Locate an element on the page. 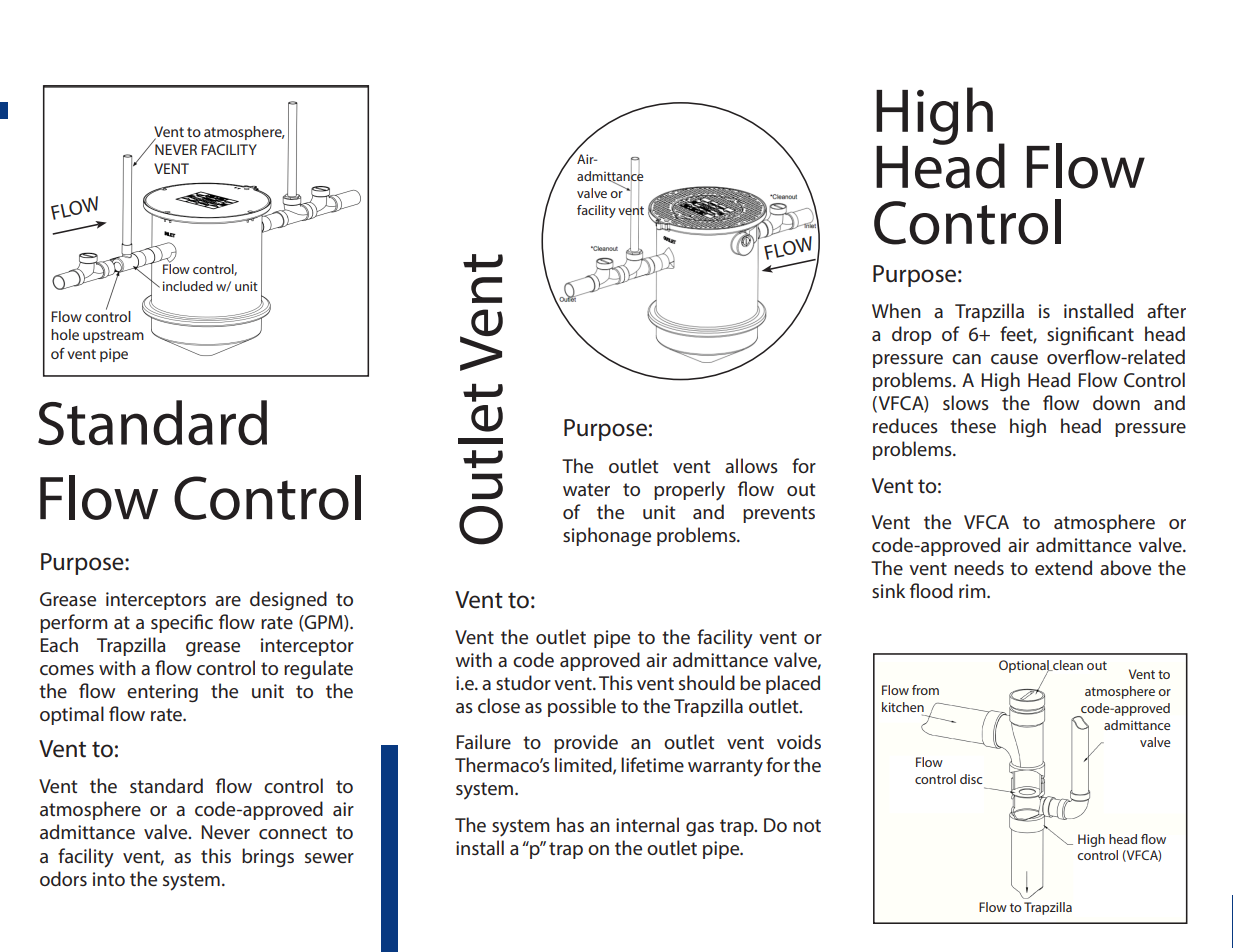 This page has height=952, width=1233. included is located at coordinates (188, 286).
